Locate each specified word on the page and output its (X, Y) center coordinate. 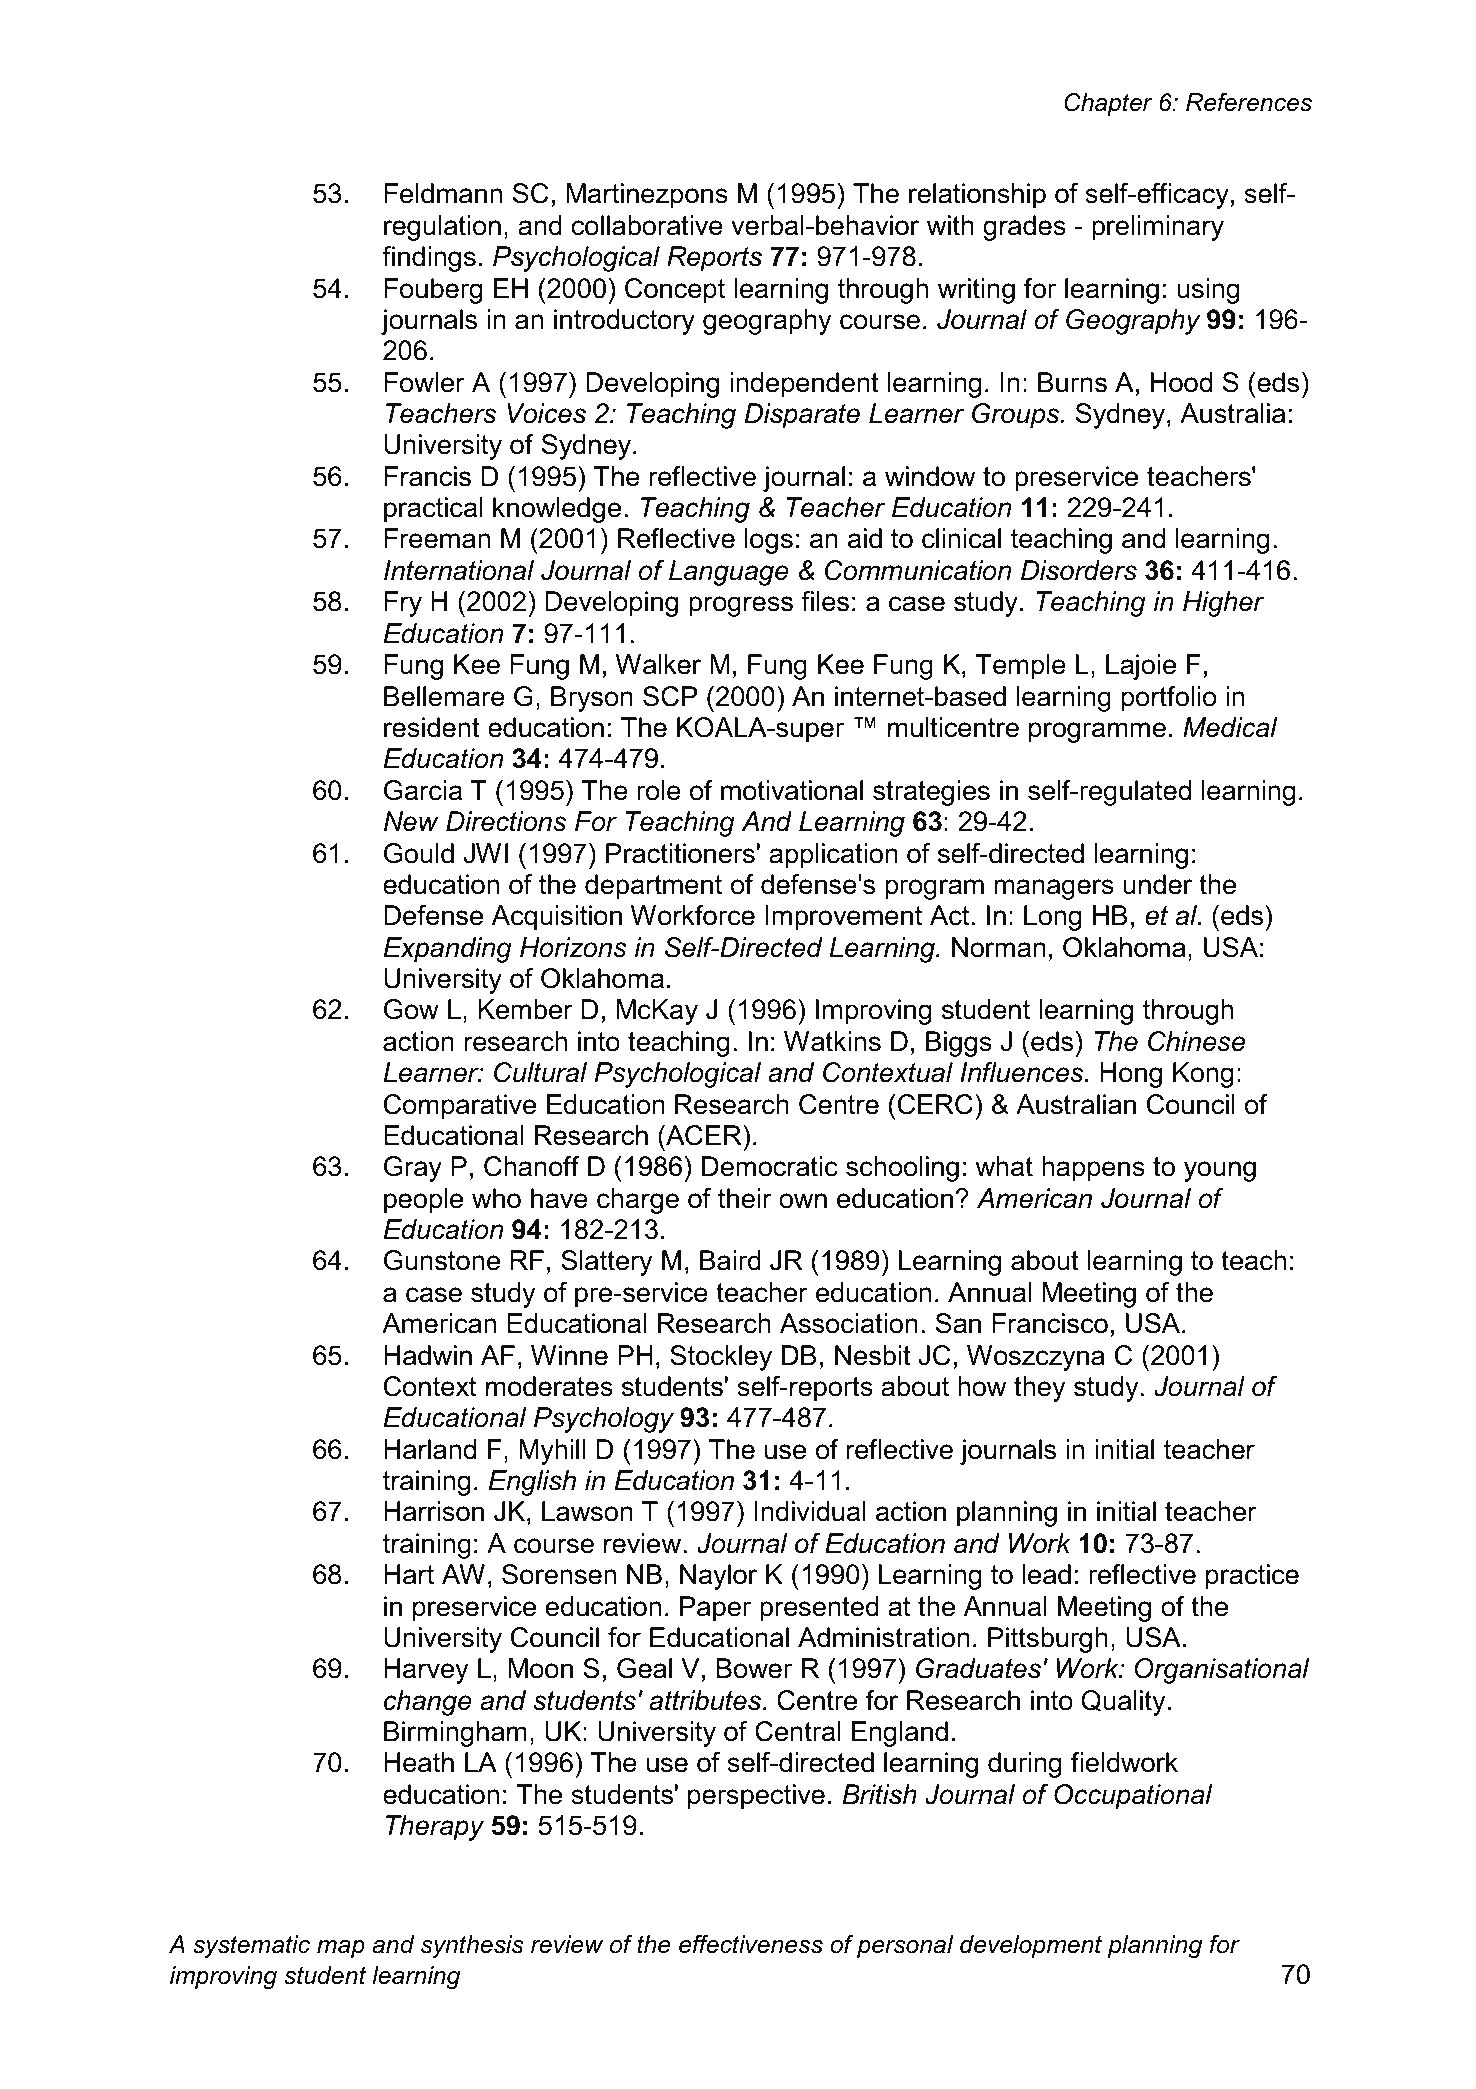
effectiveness (751, 1944)
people (423, 1201)
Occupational (1133, 1797)
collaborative (647, 225)
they (1039, 1389)
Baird (730, 1260)
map (341, 1949)
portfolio (1169, 699)
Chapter (1108, 104)
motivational (792, 790)
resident (432, 727)
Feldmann (443, 193)
